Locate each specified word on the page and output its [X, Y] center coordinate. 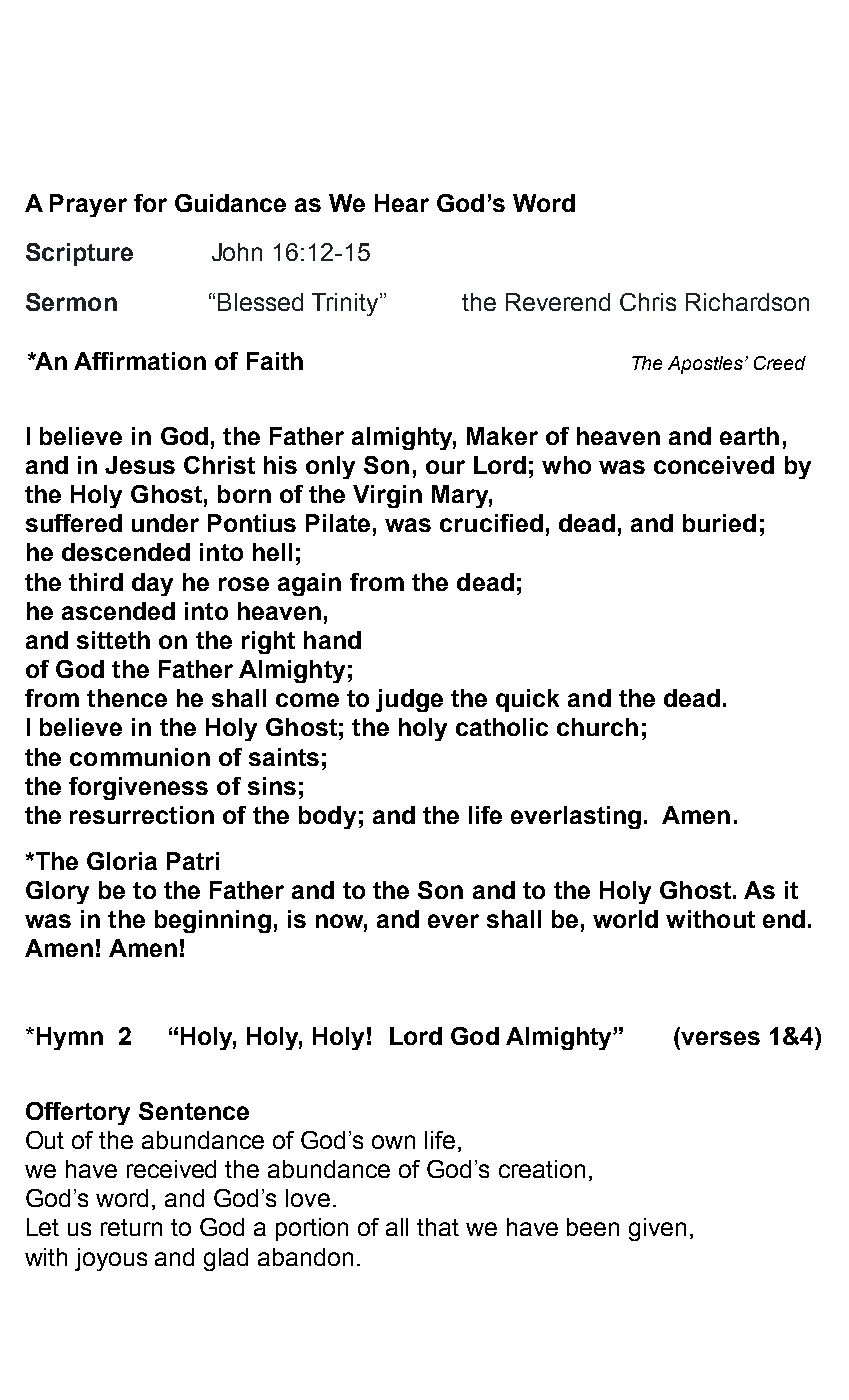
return [131, 1227]
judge [409, 700]
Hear [402, 203]
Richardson [747, 302]
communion [140, 757]
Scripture [79, 254]
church [597, 727]
